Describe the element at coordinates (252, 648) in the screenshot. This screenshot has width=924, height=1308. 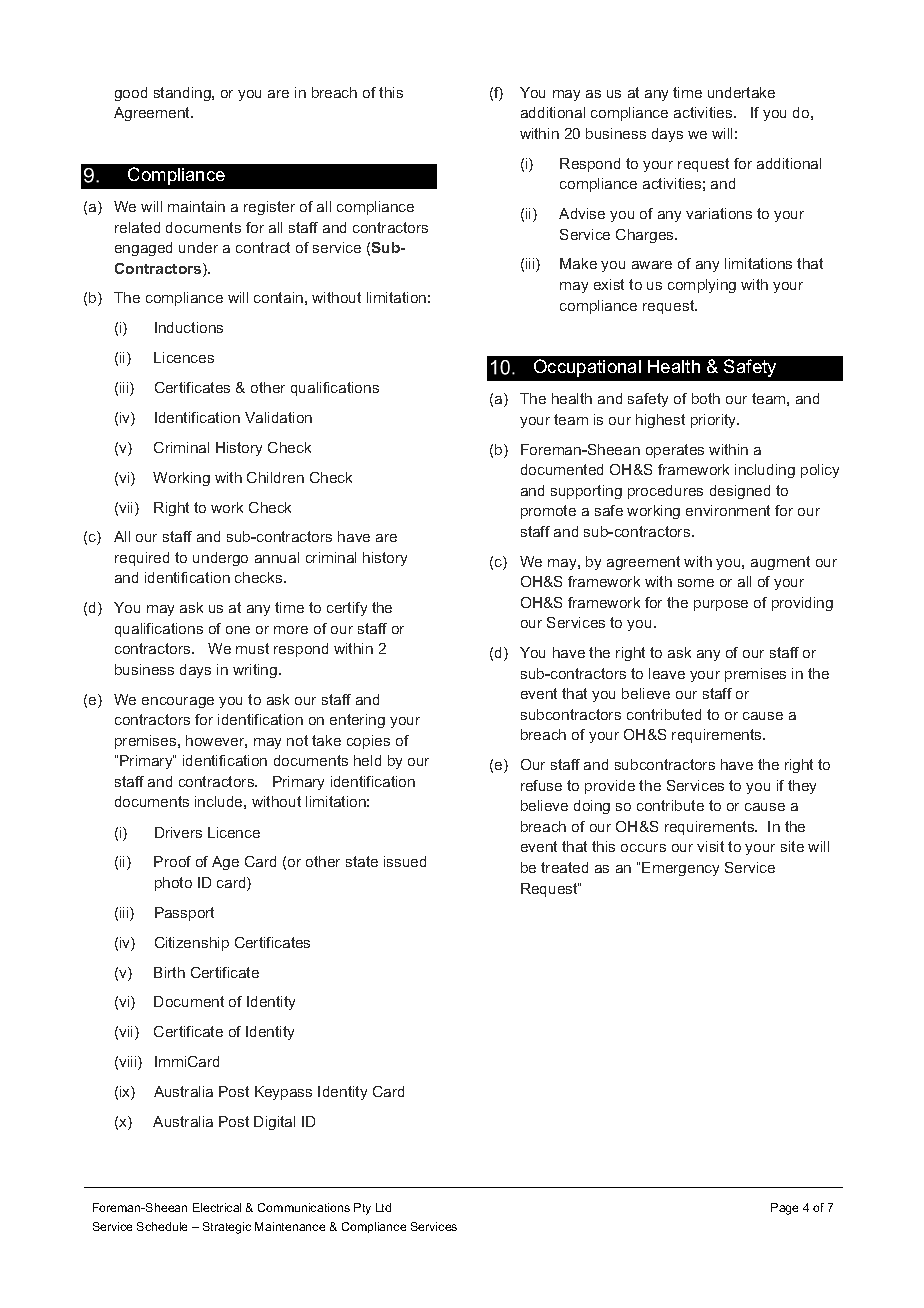
I see `must` at that location.
